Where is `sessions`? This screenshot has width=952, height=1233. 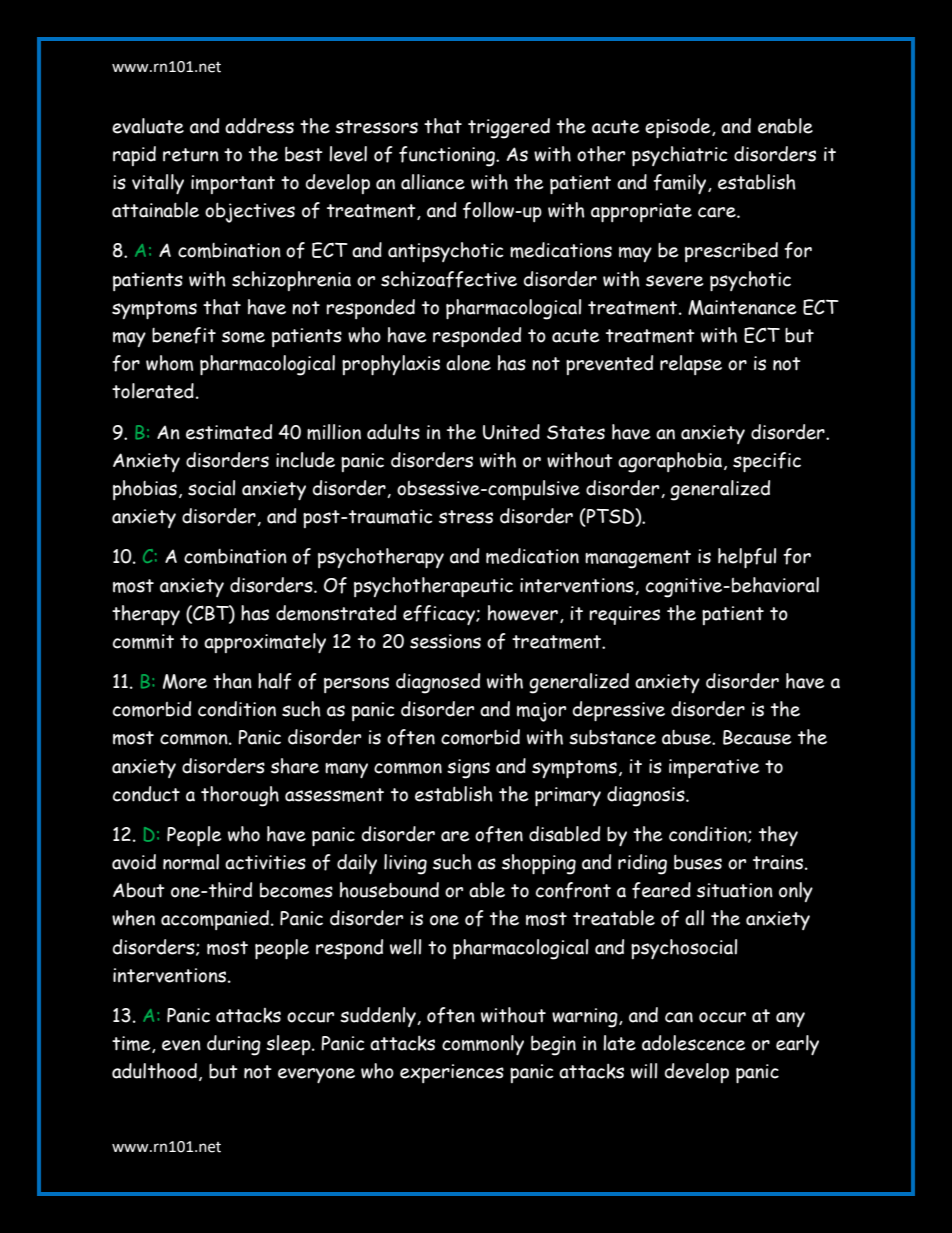
sessions is located at coordinates (445, 641).
